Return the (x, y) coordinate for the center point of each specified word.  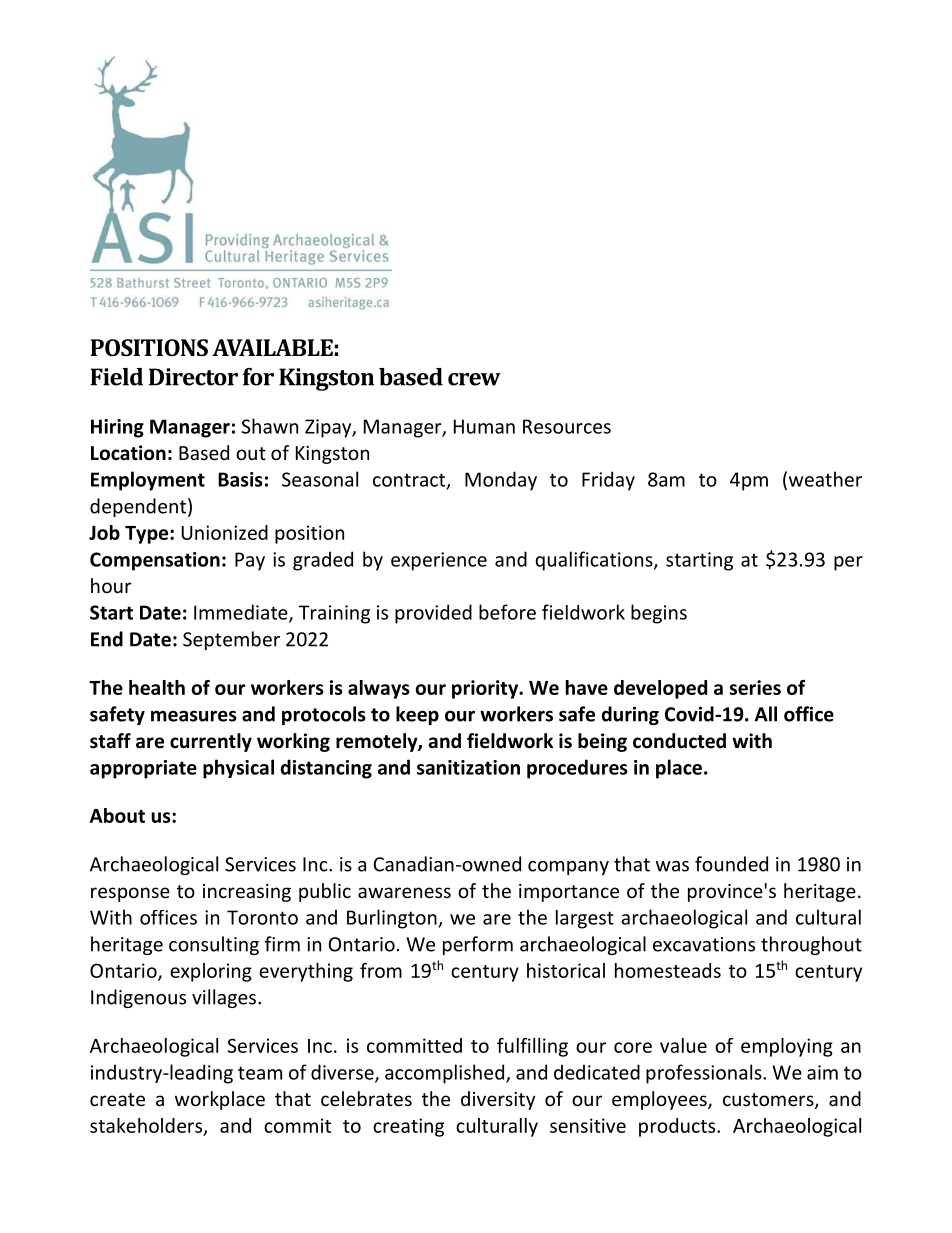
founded (731, 864)
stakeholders (147, 1126)
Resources (567, 426)
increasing (247, 893)
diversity (498, 1100)
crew (474, 379)
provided (433, 614)
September (231, 640)
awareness (404, 892)
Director (193, 377)
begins (659, 614)
